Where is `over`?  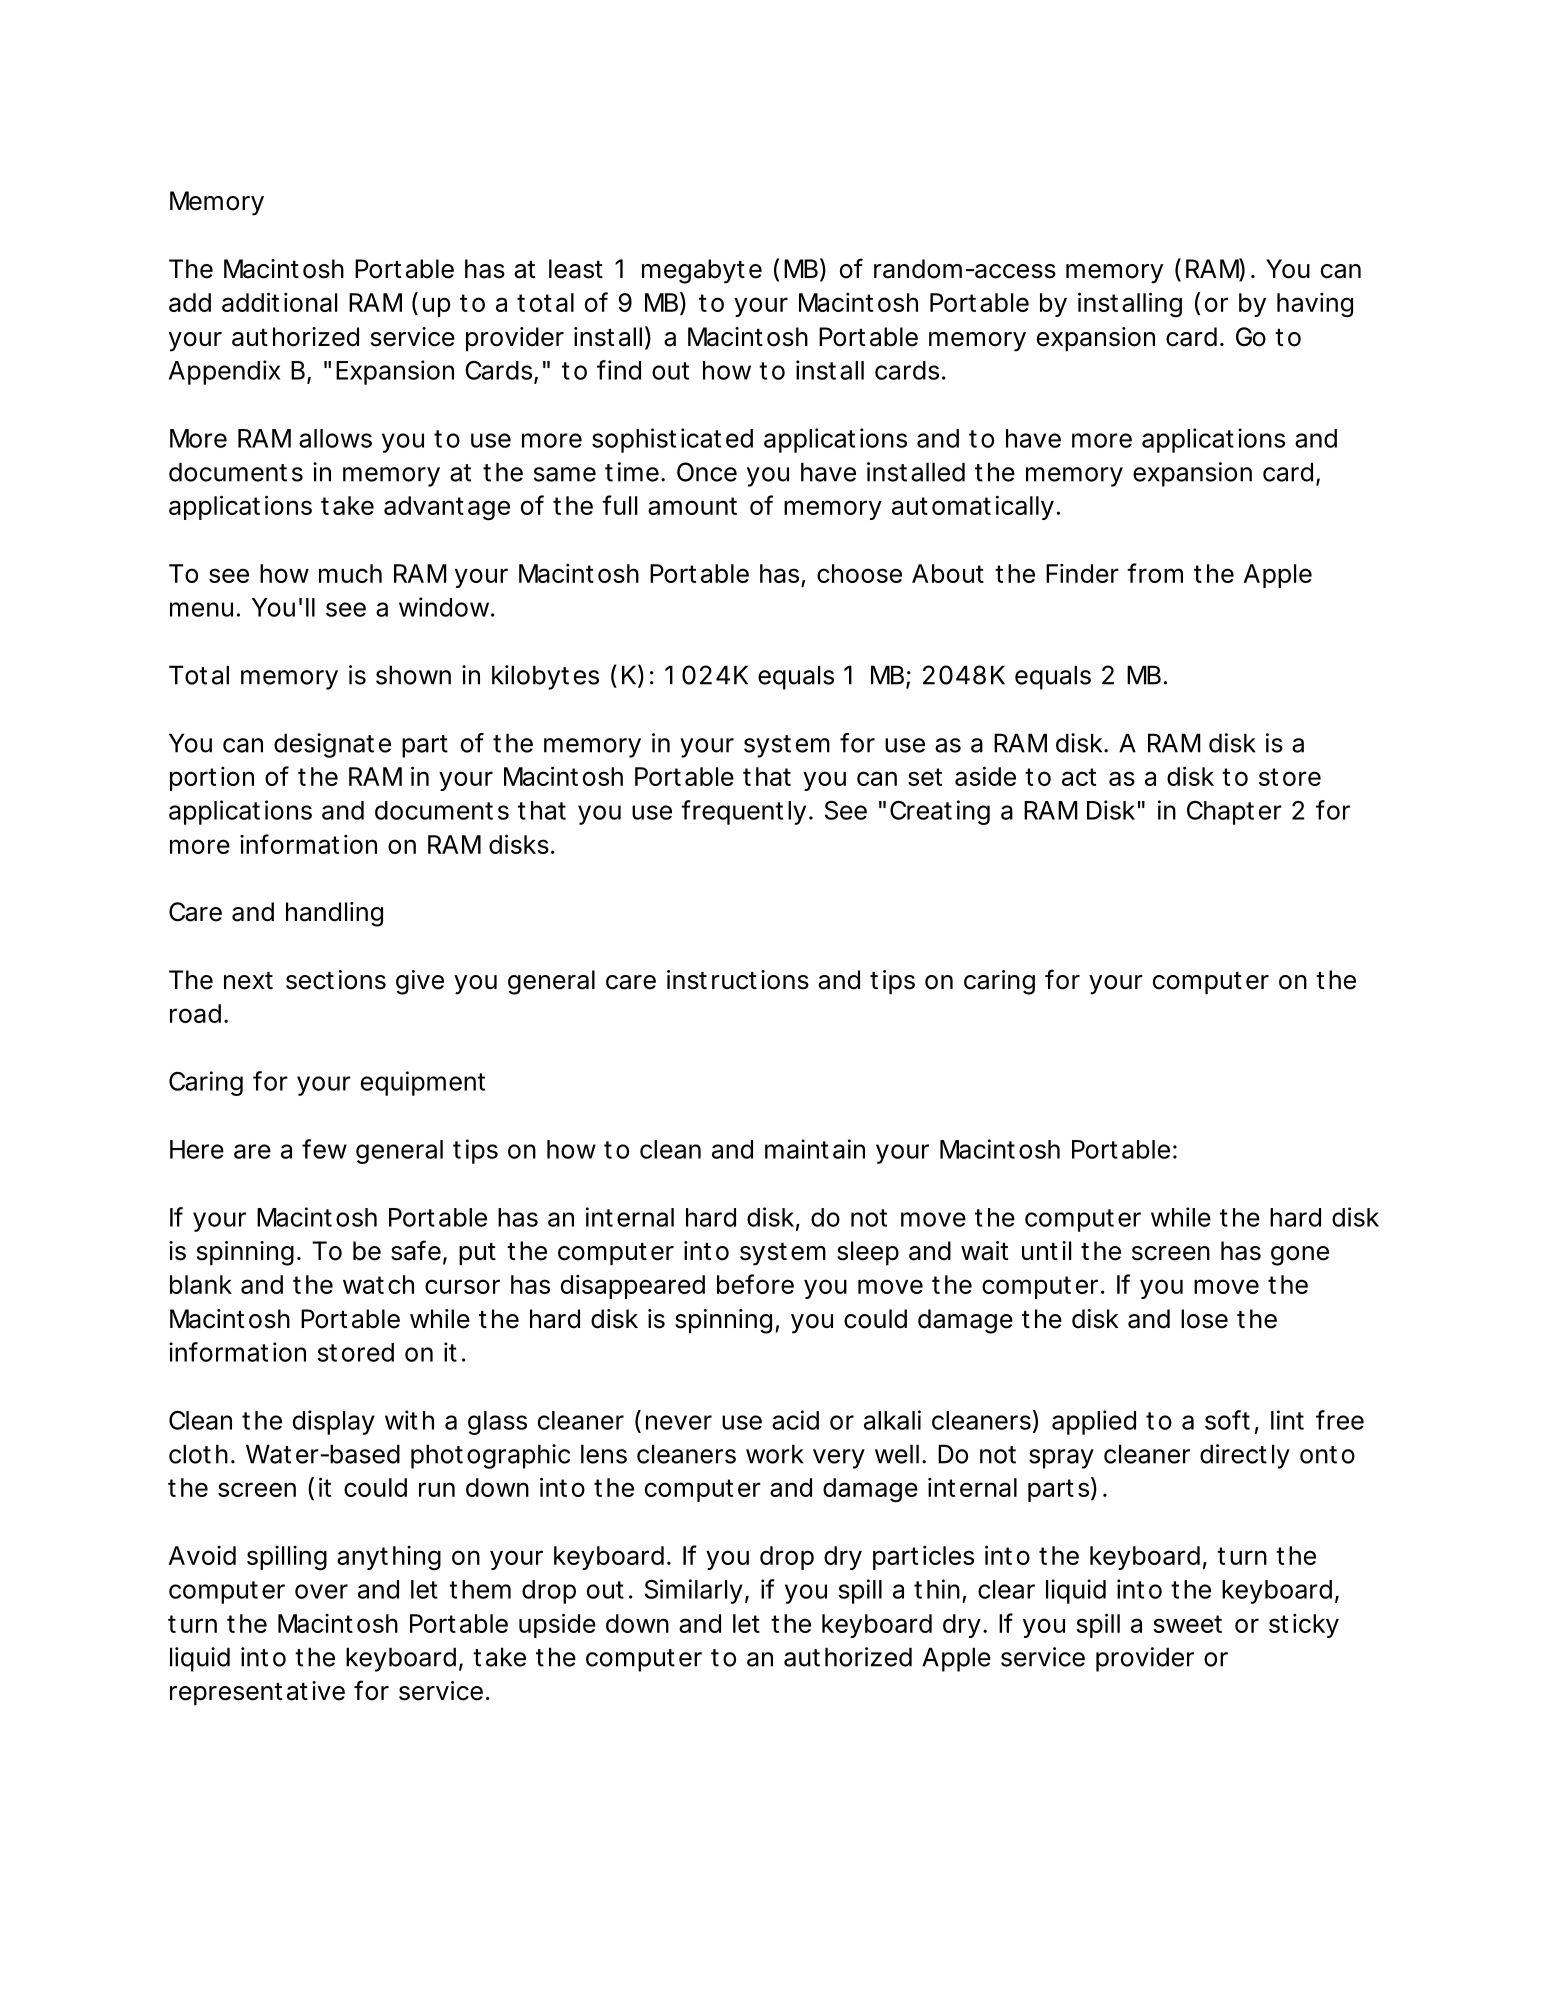
over is located at coordinates (321, 1591).
